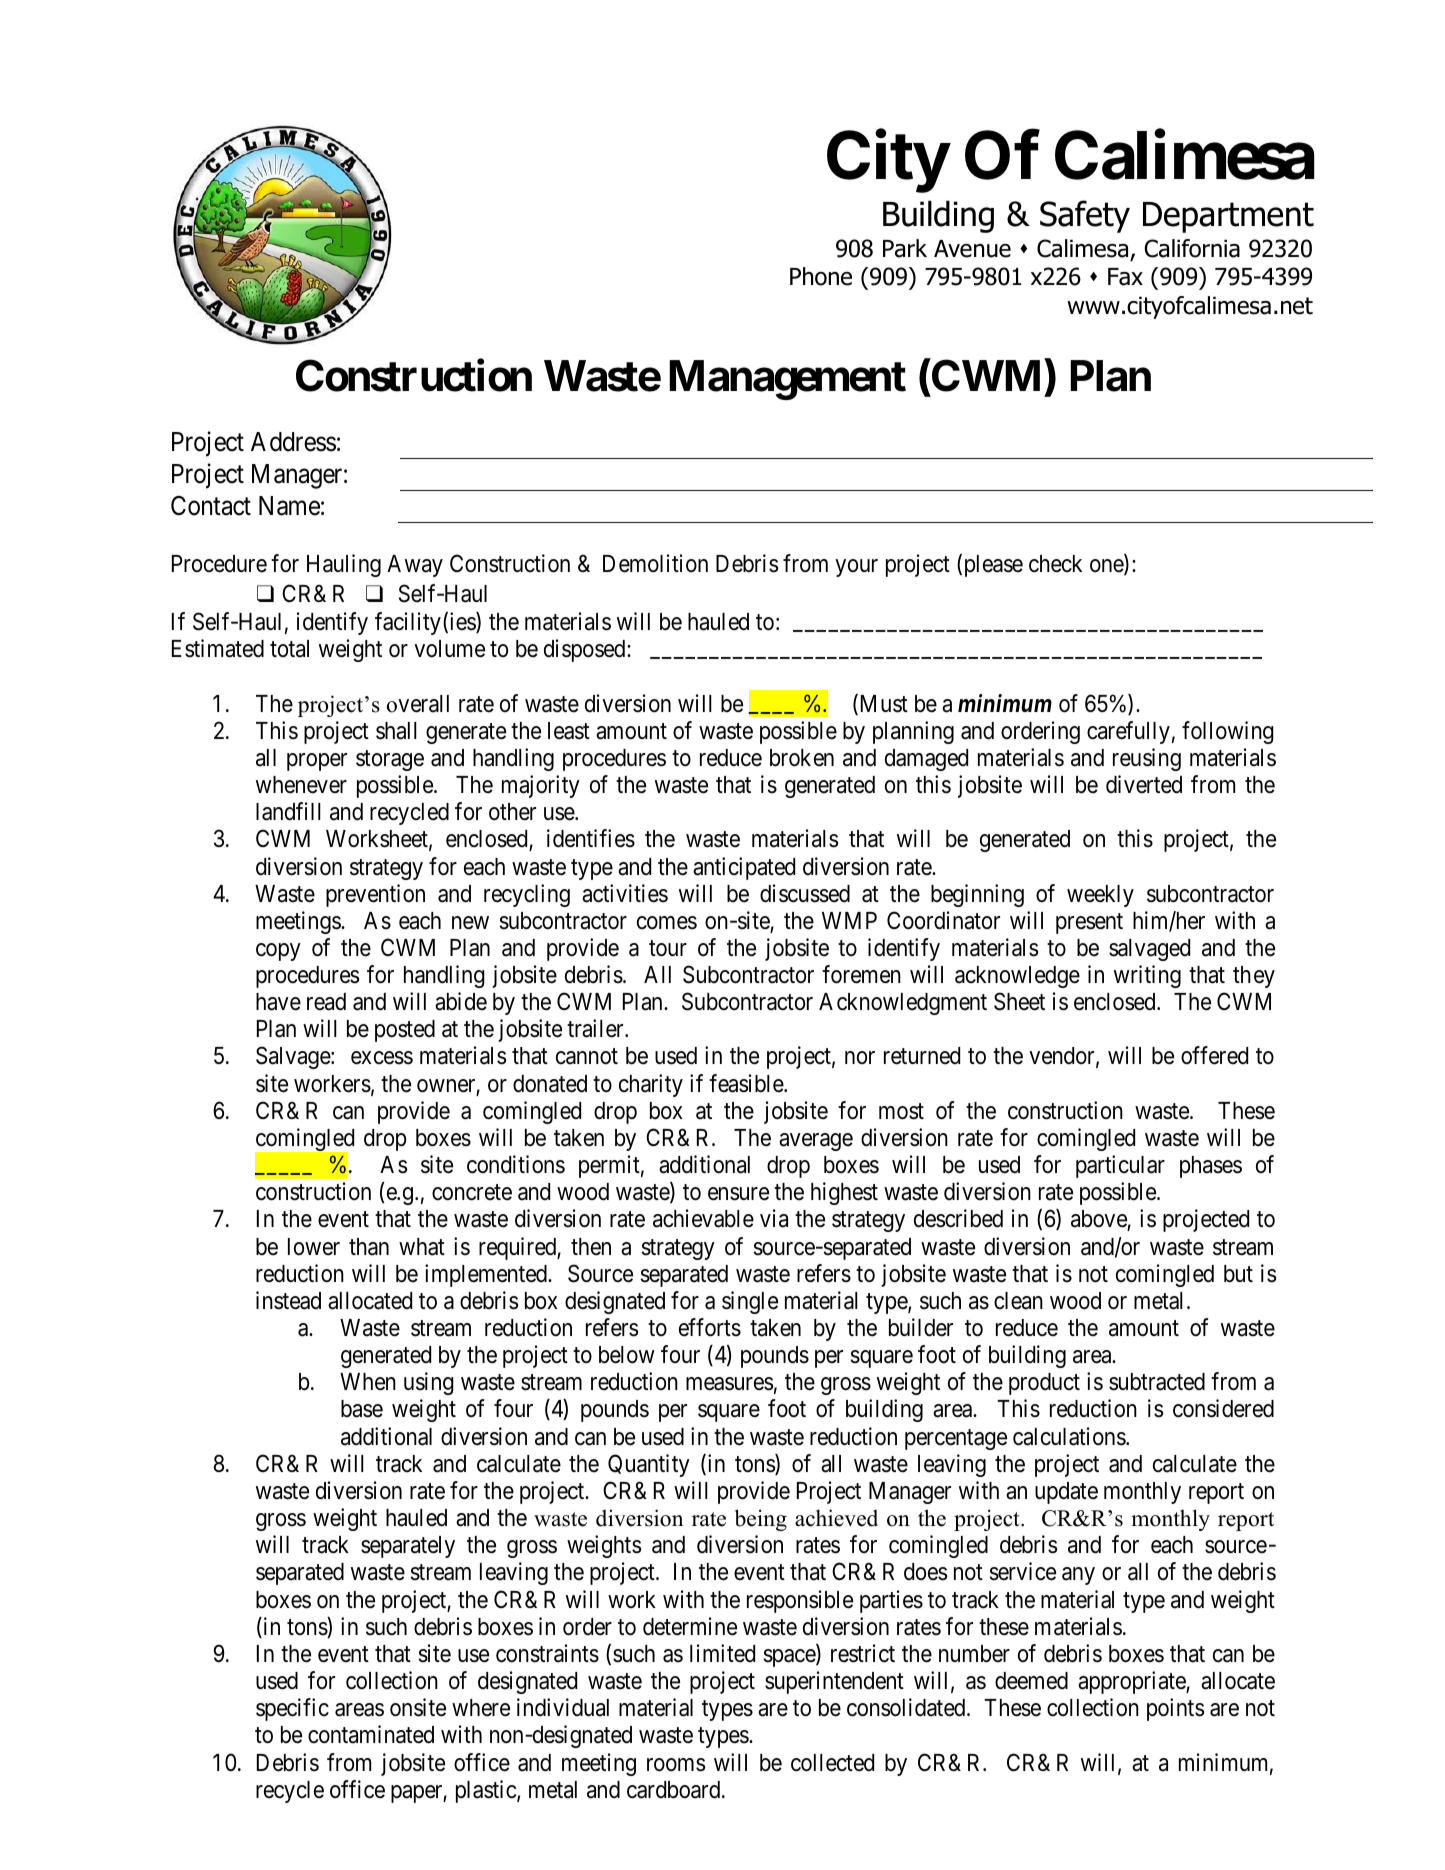 The image size is (1445, 1870). What do you see at coordinates (371, 1734) in the screenshot?
I see `contaminated` at bounding box center [371, 1734].
